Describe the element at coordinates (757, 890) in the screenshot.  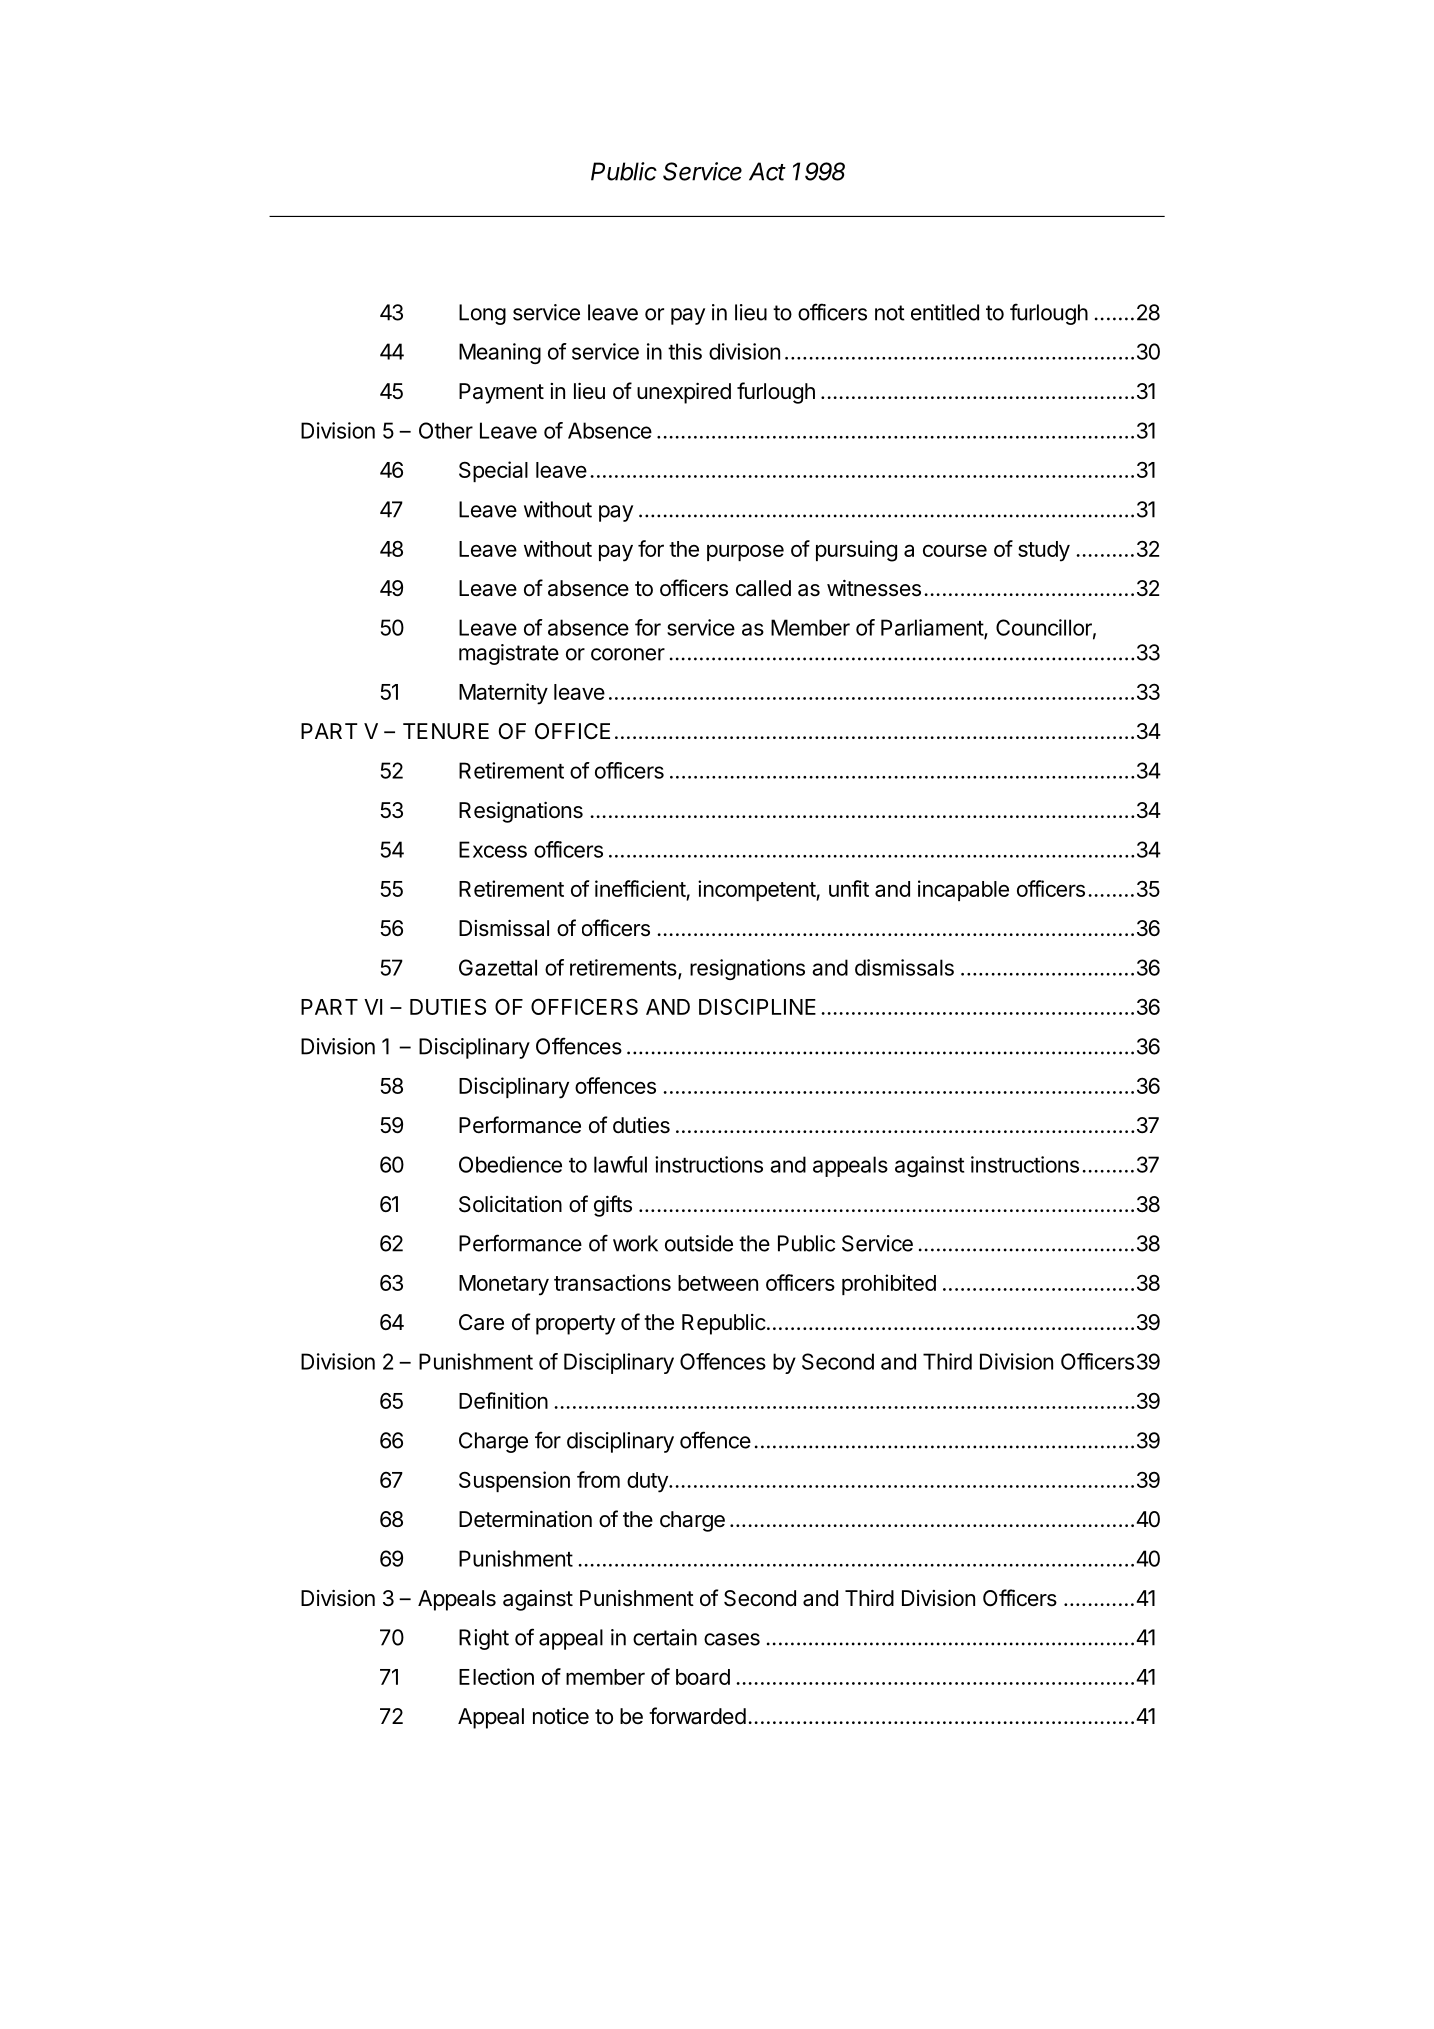
I see `incompetent` at that location.
